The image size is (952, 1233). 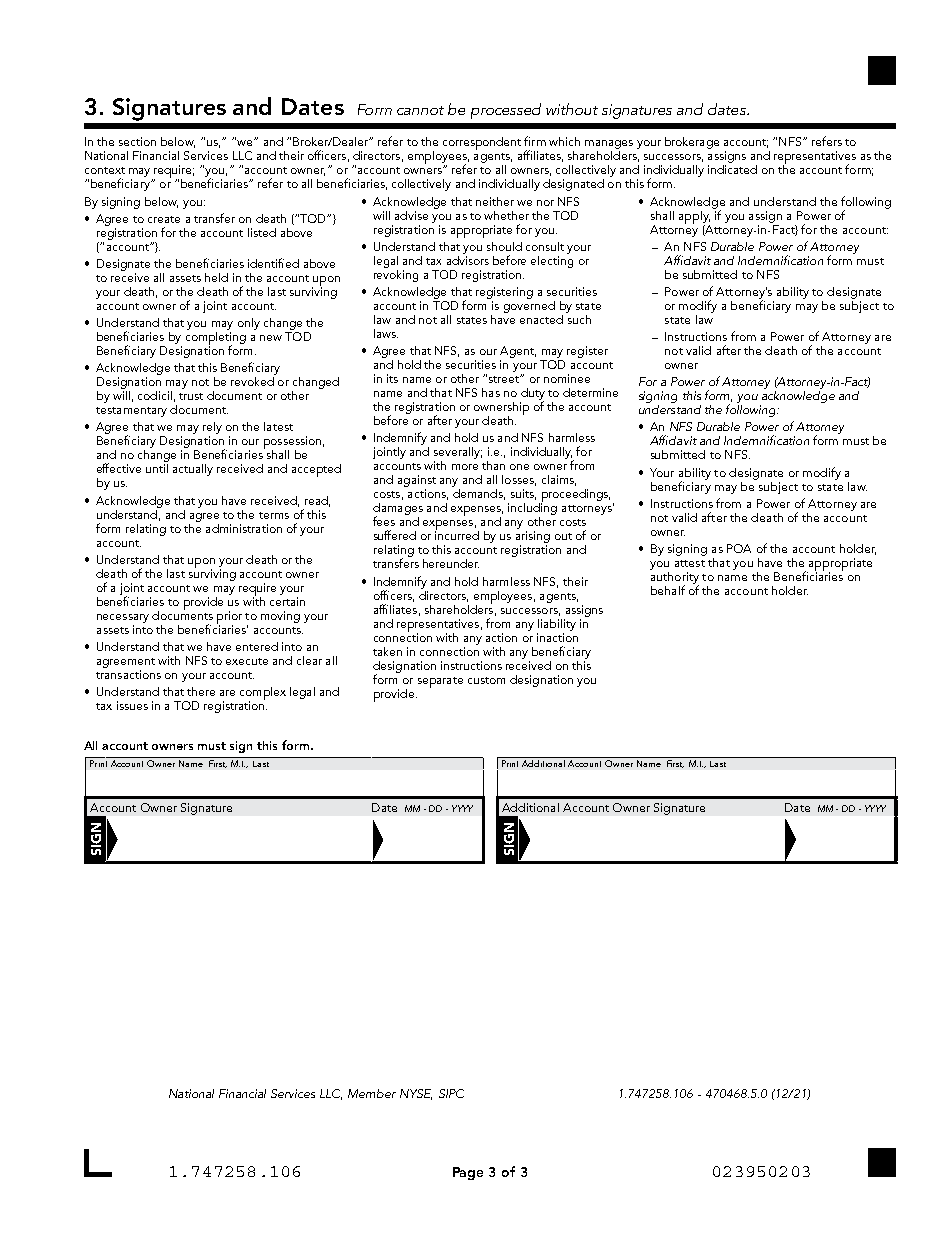 I want to click on issues, so click(x=132, y=705).
